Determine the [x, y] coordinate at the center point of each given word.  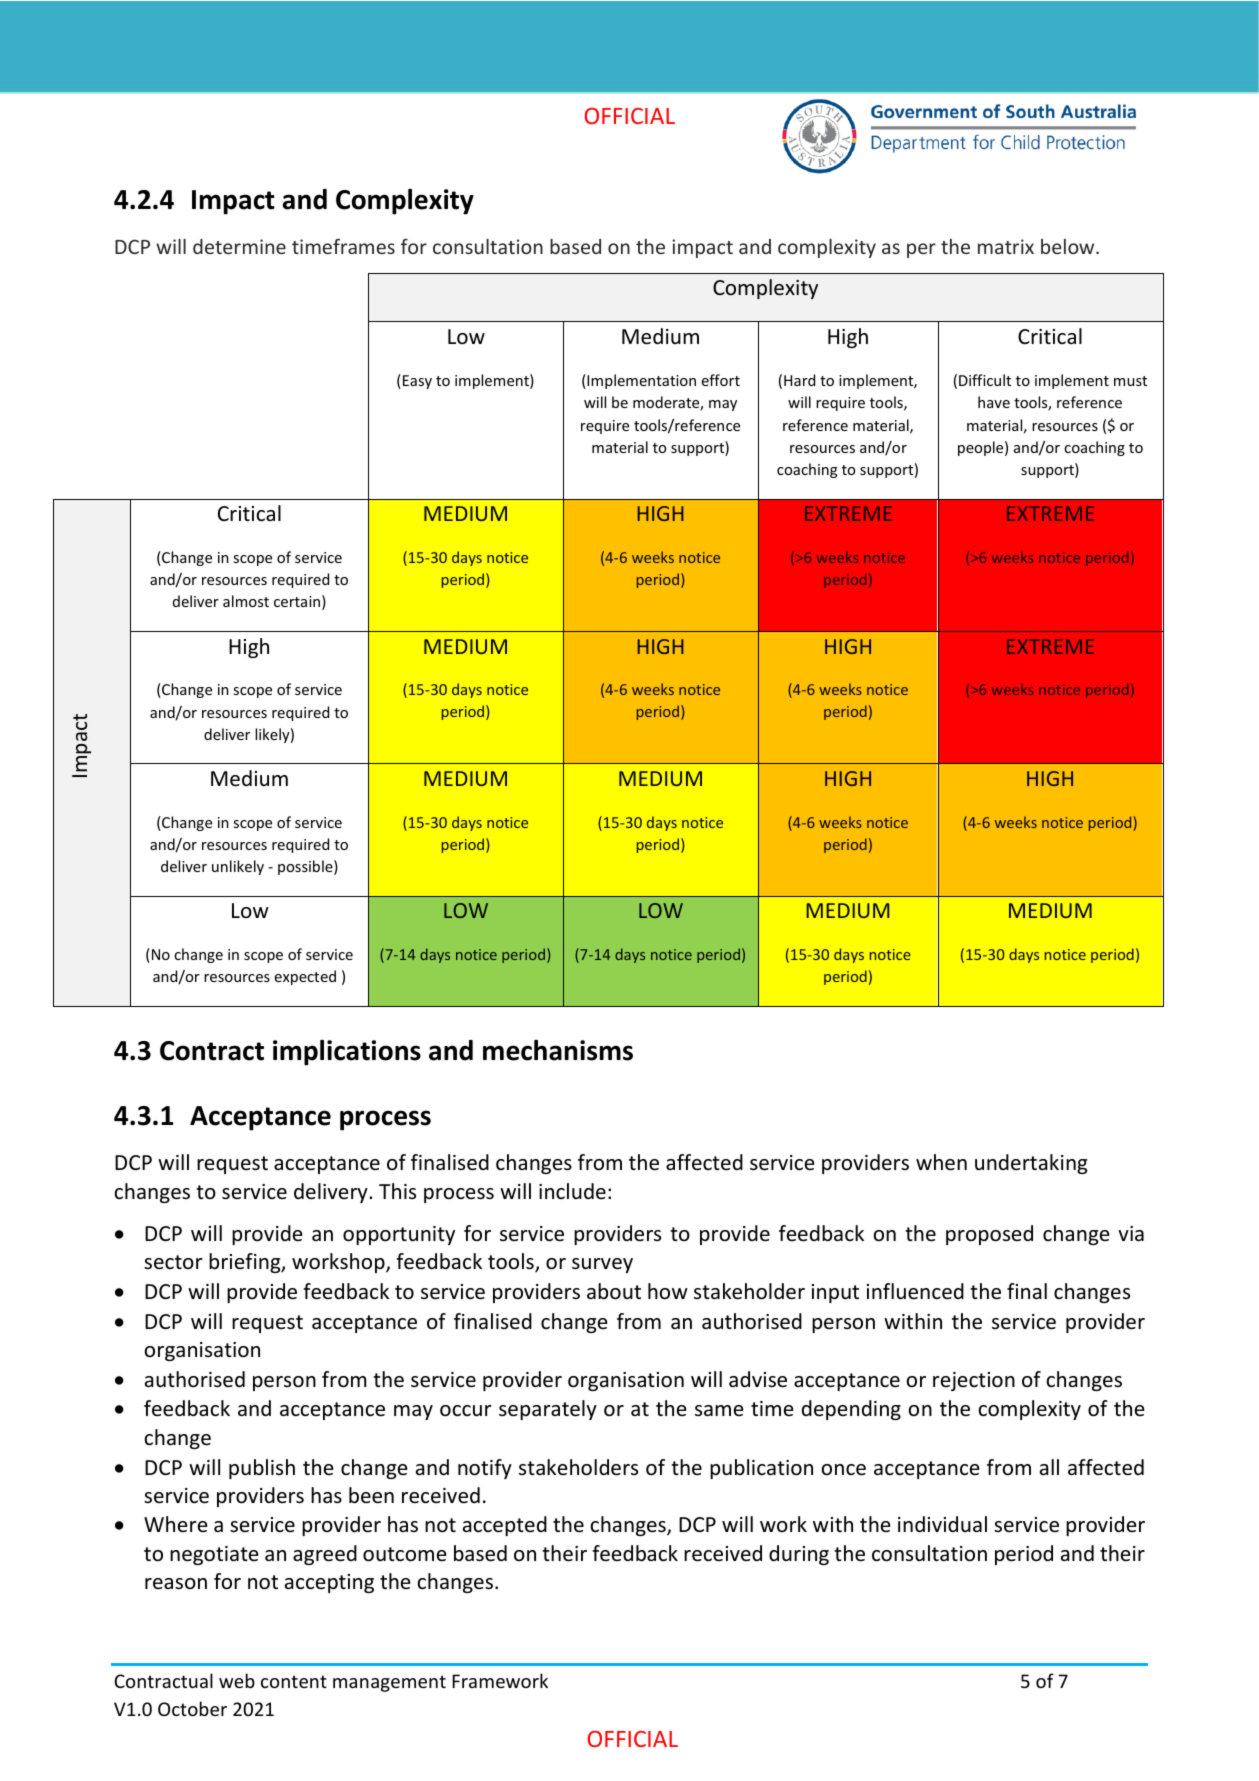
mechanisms [558, 1050]
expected [305, 977]
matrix [1006, 246]
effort [721, 380]
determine [239, 246]
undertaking [1031, 1164]
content [294, 1681]
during [799, 1555]
